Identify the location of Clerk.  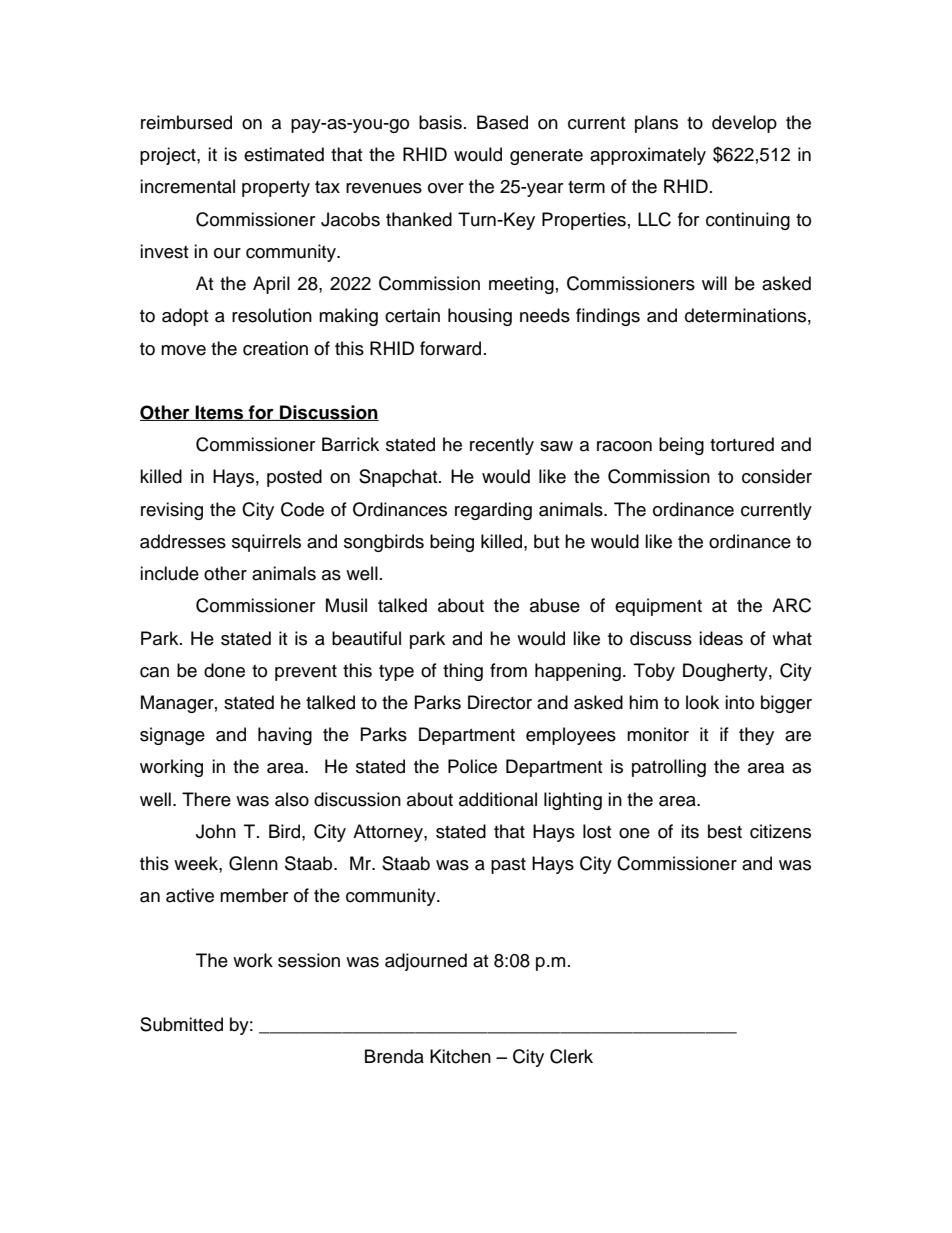
(571, 1056).
